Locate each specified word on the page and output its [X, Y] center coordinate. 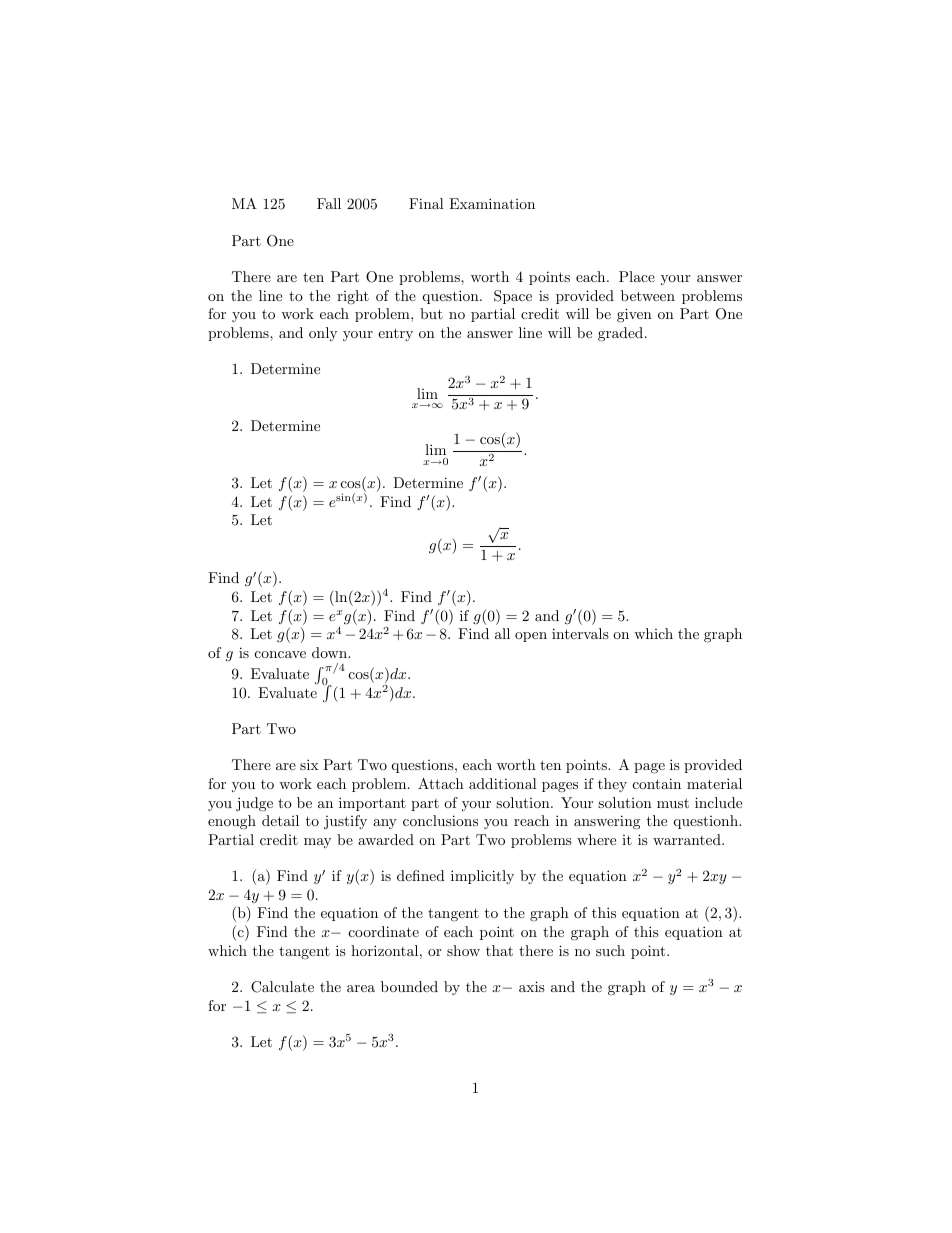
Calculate [282, 987]
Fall [329, 203]
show [463, 950]
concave [280, 654]
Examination [492, 203]
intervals [580, 633]
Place [637, 276]
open [531, 637]
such [610, 950]
